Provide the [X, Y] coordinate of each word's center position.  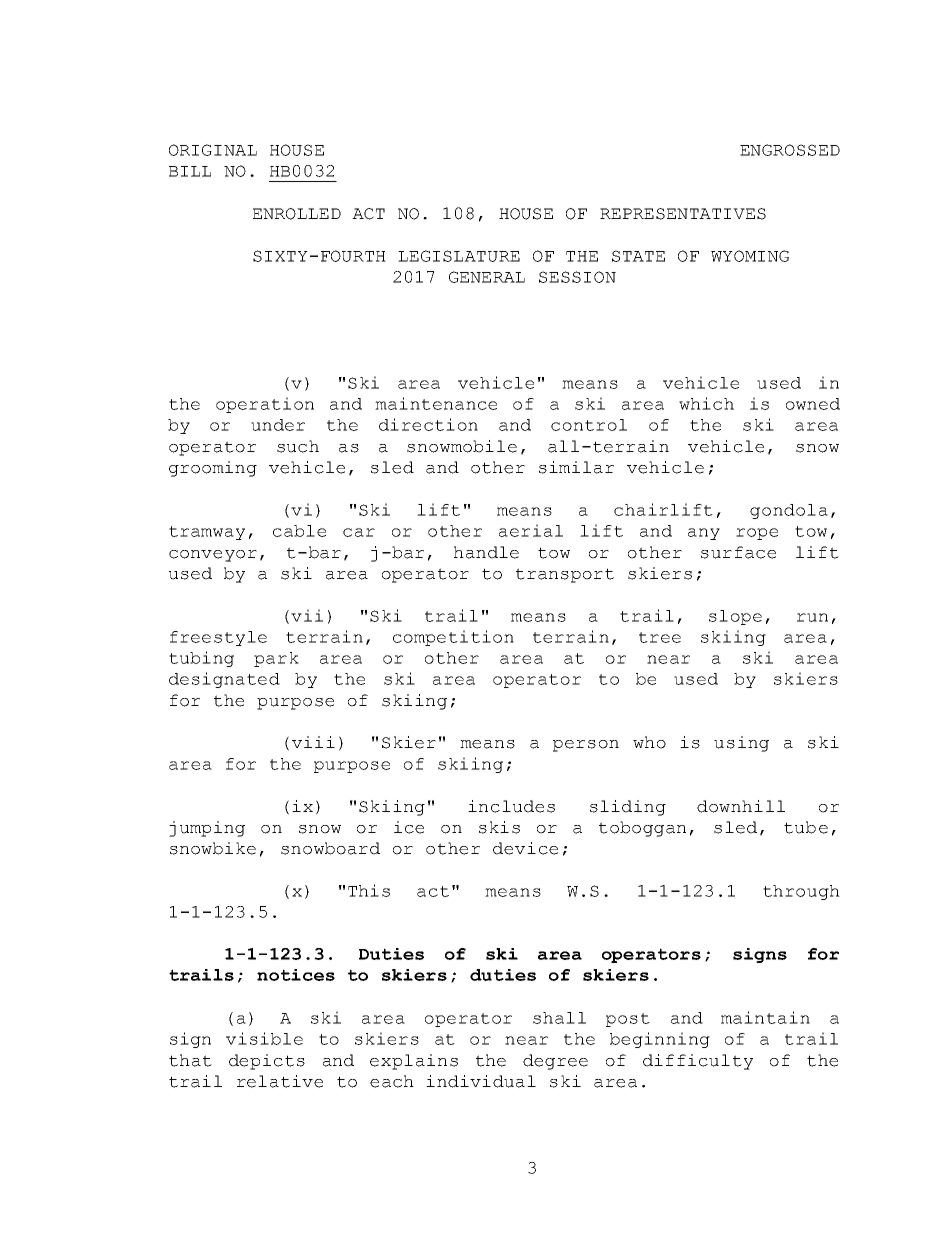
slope [735, 617]
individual [481, 1081]
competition [453, 638]
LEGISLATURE [459, 256]
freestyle [218, 638]
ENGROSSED [790, 150]
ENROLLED [297, 214]
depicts [267, 1062]
